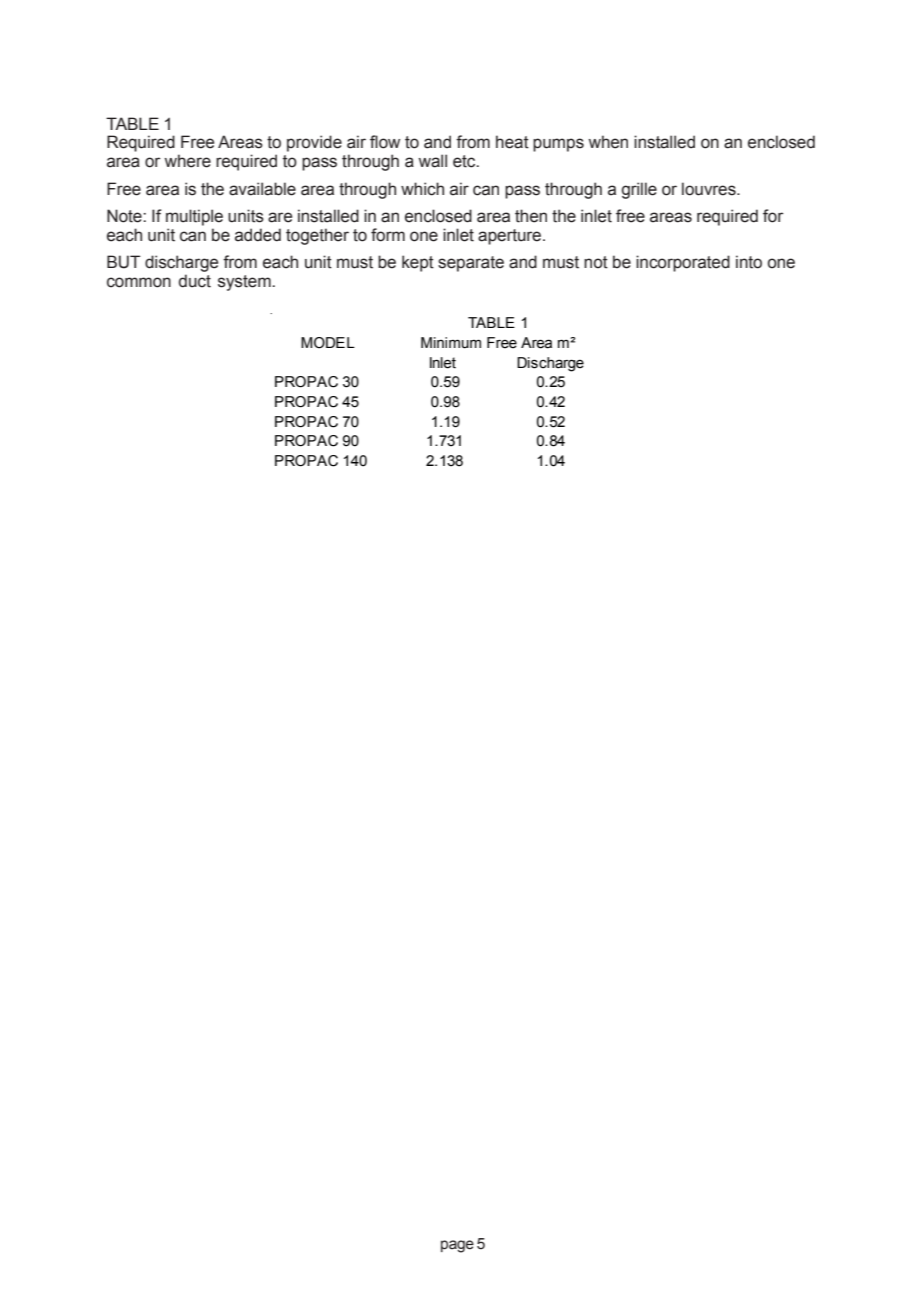  I want to click on wall, so click(432, 161).
